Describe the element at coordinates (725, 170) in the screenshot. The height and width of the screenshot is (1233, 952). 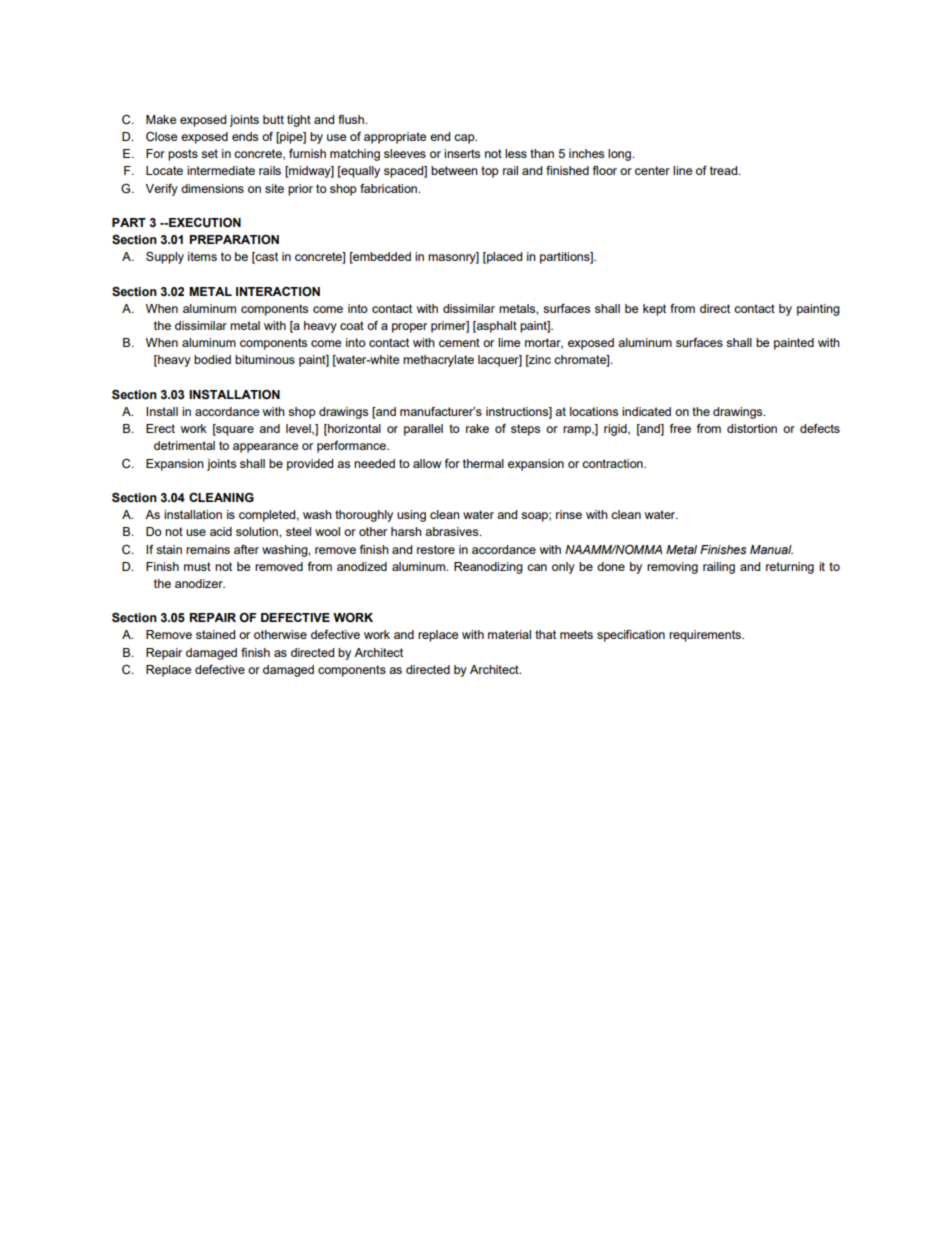
I see `tread` at that location.
